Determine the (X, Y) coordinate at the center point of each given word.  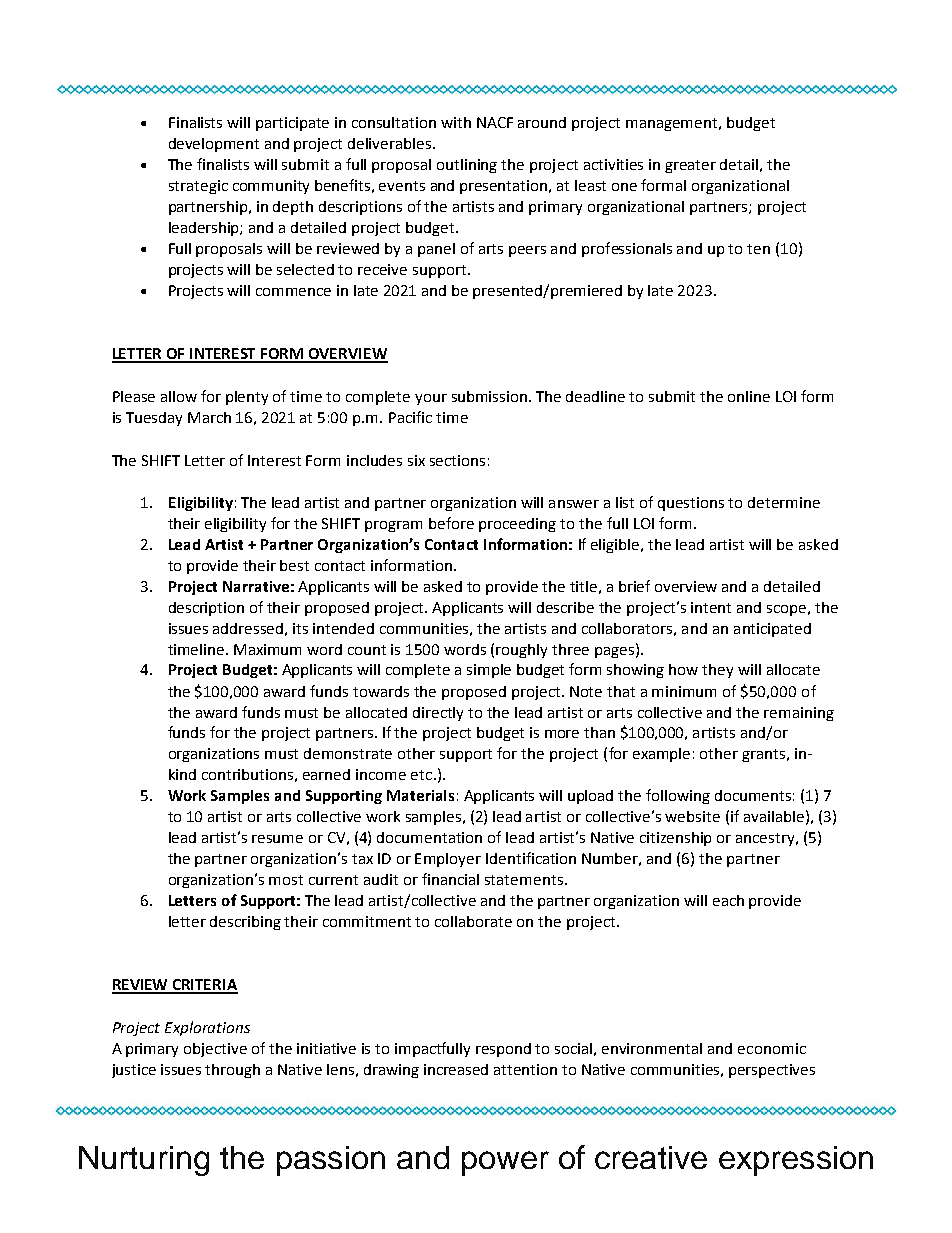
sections (457, 460)
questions (691, 504)
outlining (467, 166)
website (692, 816)
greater (690, 166)
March (209, 417)
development (214, 145)
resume (277, 839)
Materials (420, 795)
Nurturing (144, 1161)
